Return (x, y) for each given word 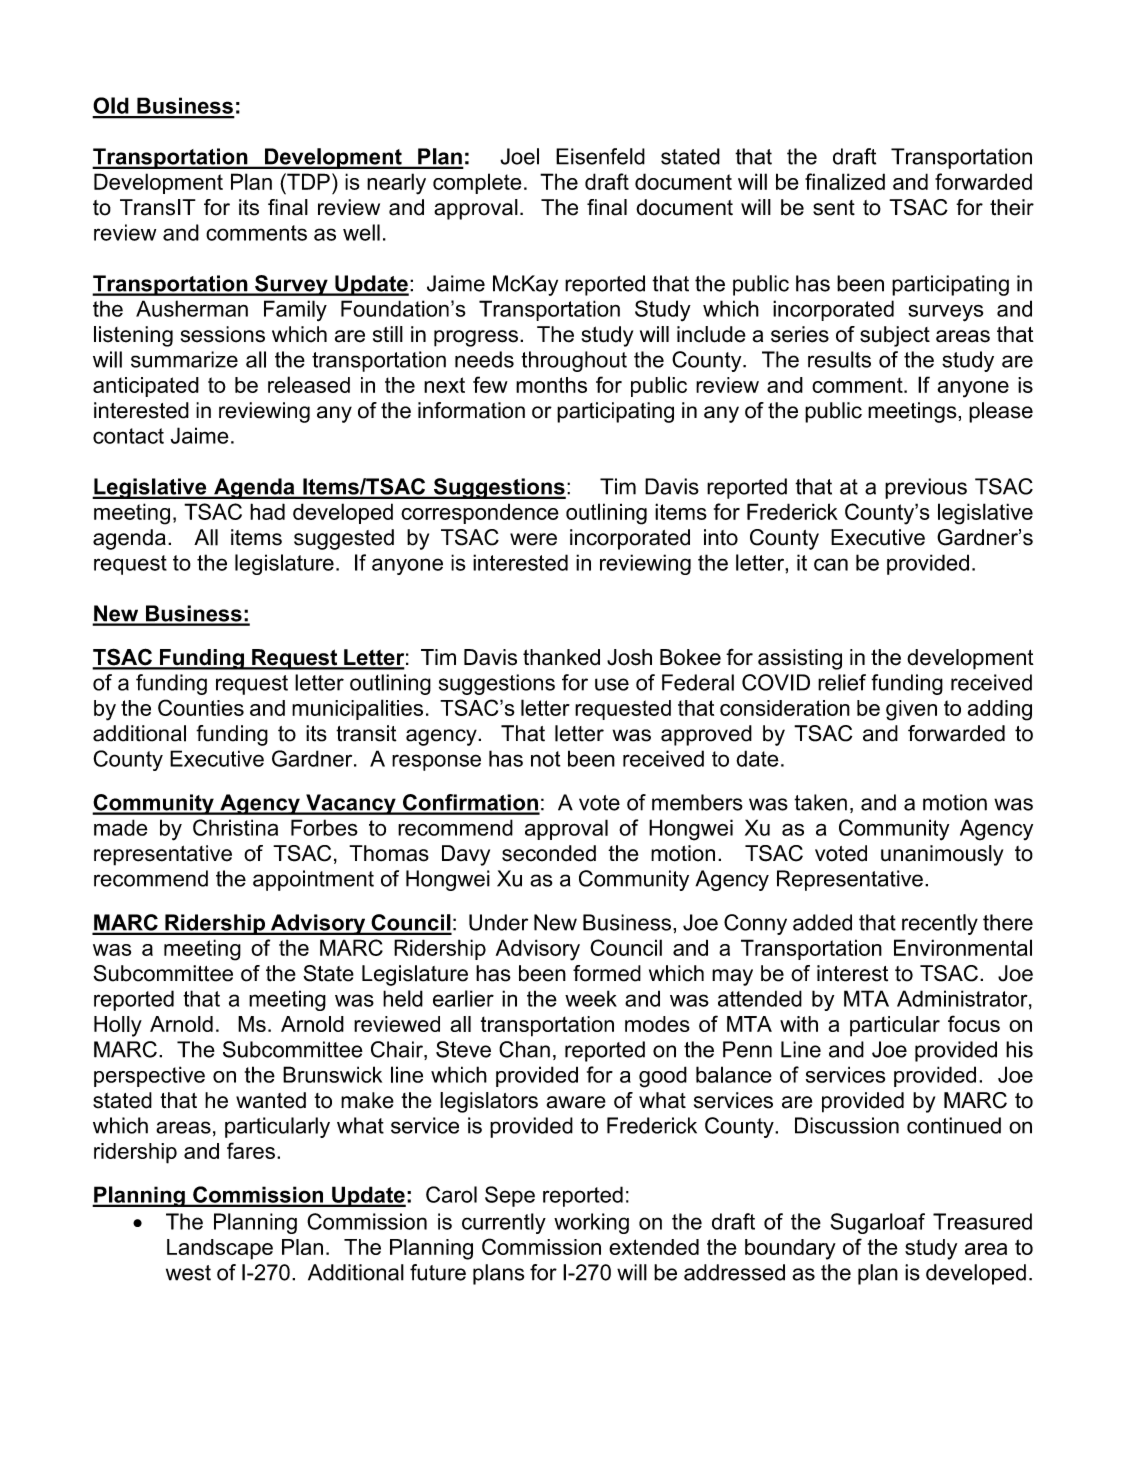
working (591, 1223)
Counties (201, 707)
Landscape (220, 1249)
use (612, 684)
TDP (307, 181)
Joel (519, 156)
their (1012, 207)
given (911, 710)
